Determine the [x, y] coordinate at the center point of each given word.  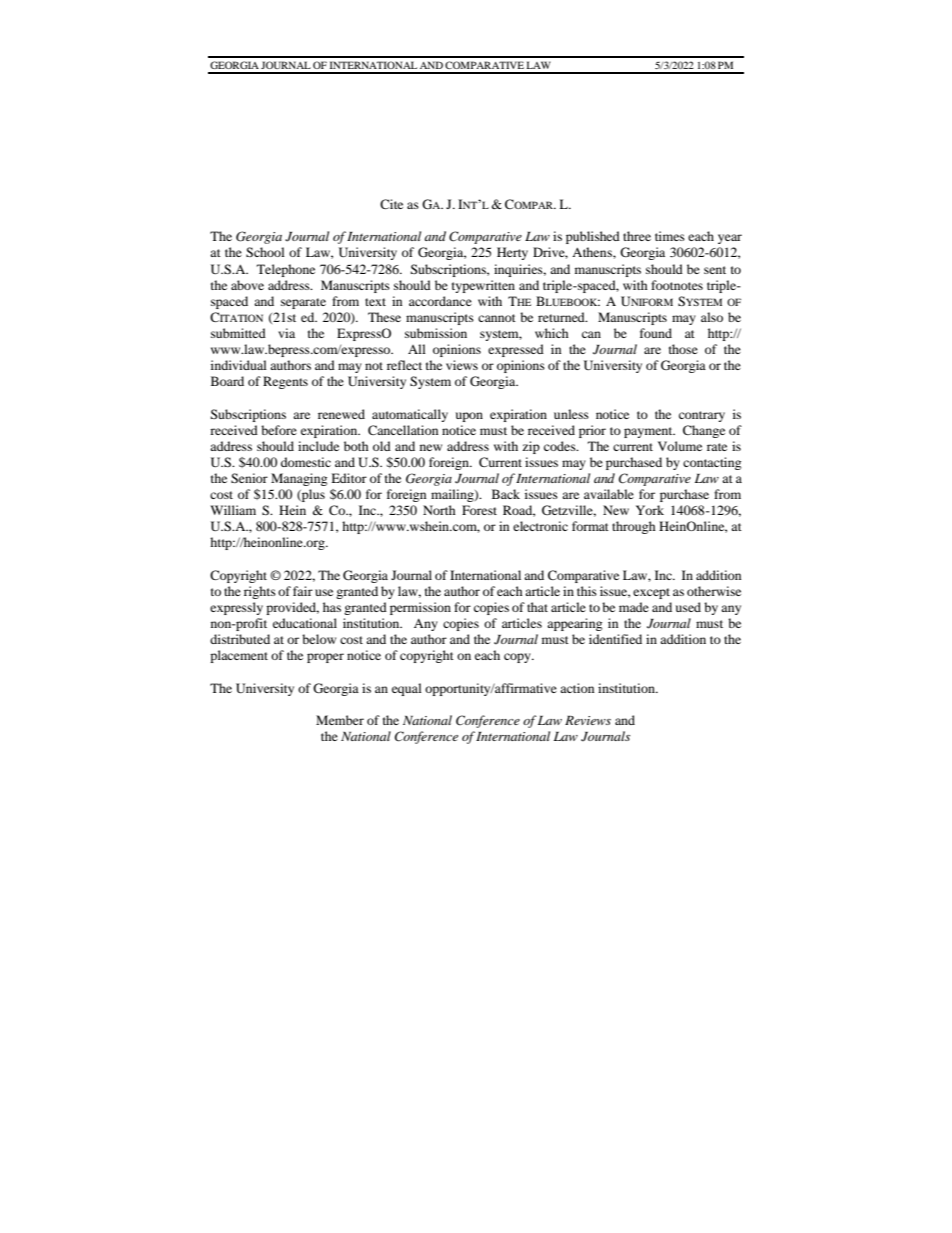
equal [407, 689]
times [670, 236]
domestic [306, 462]
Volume [680, 446]
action [577, 688]
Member [340, 720]
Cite [391, 204]
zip [531, 447]
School [265, 252]
